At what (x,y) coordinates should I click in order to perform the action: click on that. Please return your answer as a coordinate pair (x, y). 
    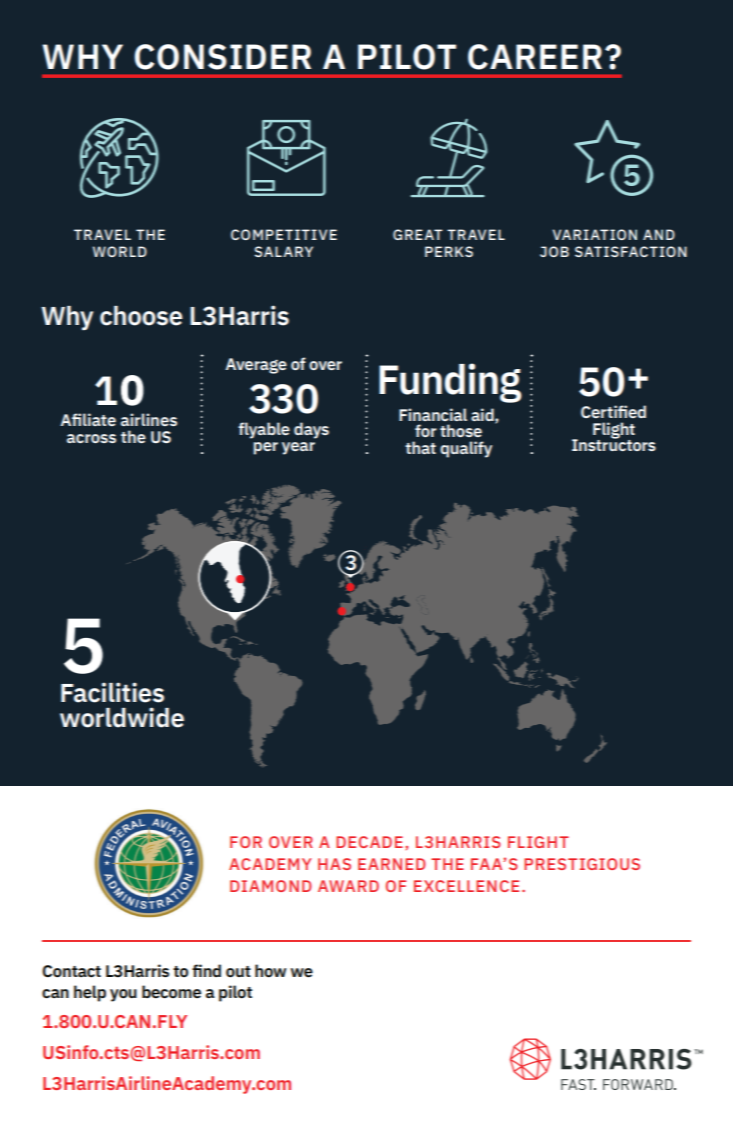
    Looking at the image, I should click on (420, 447).
